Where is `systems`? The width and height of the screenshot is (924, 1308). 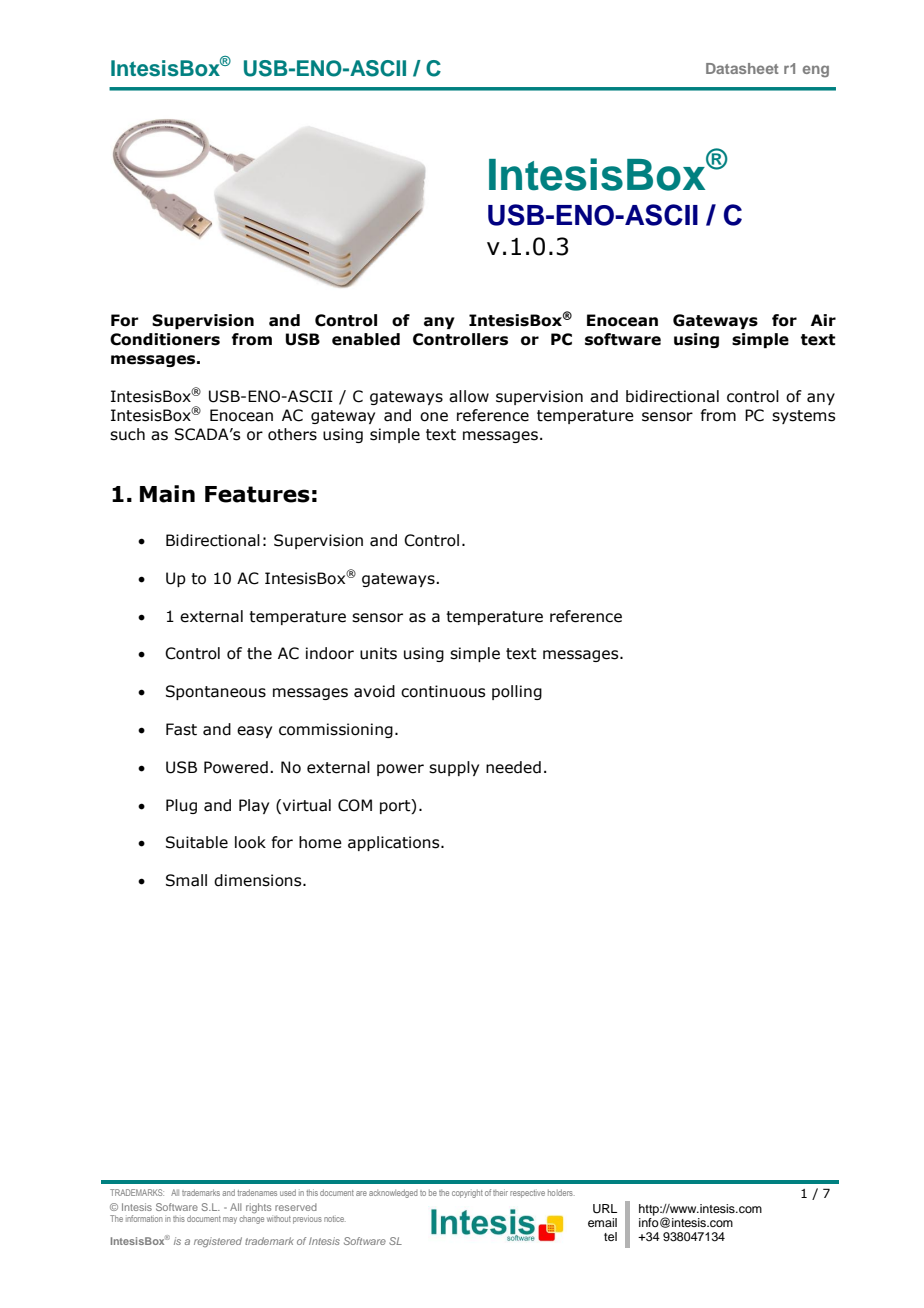 systems is located at coordinates (803, 417).
